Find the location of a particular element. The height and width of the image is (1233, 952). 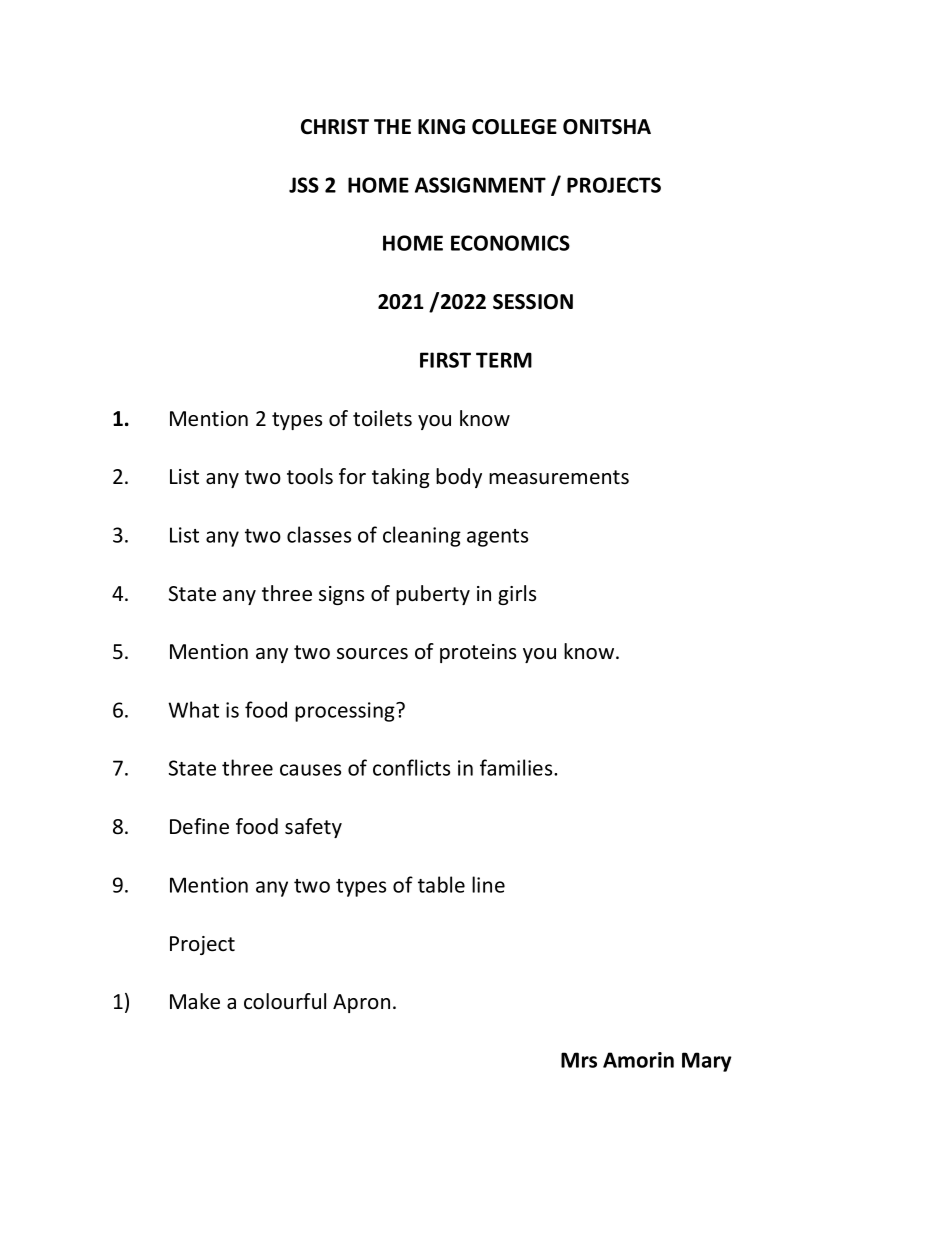

measurements is located at coordinates (559, 477).
